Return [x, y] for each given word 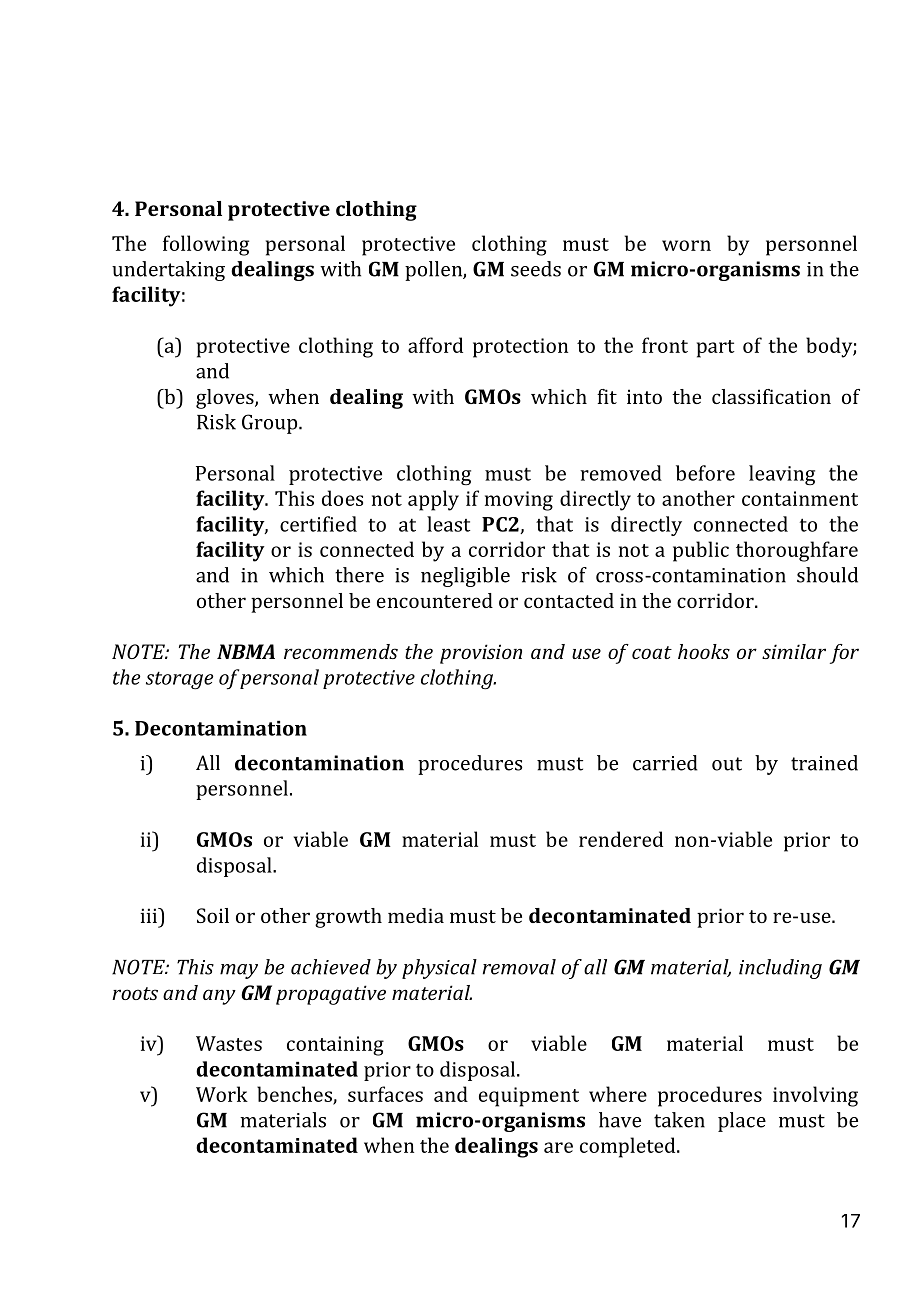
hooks [704, 651]
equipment [529, 1097]
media [416, 915]
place [742, 1122]
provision [481, 654]
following [206, 245]
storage [179, 680]
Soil [213, 915]
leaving [782, 475]
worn [686, 245]
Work [222, 1094]
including [780, 969]
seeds [536, 269]
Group [271, 424]
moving [519, 501]
